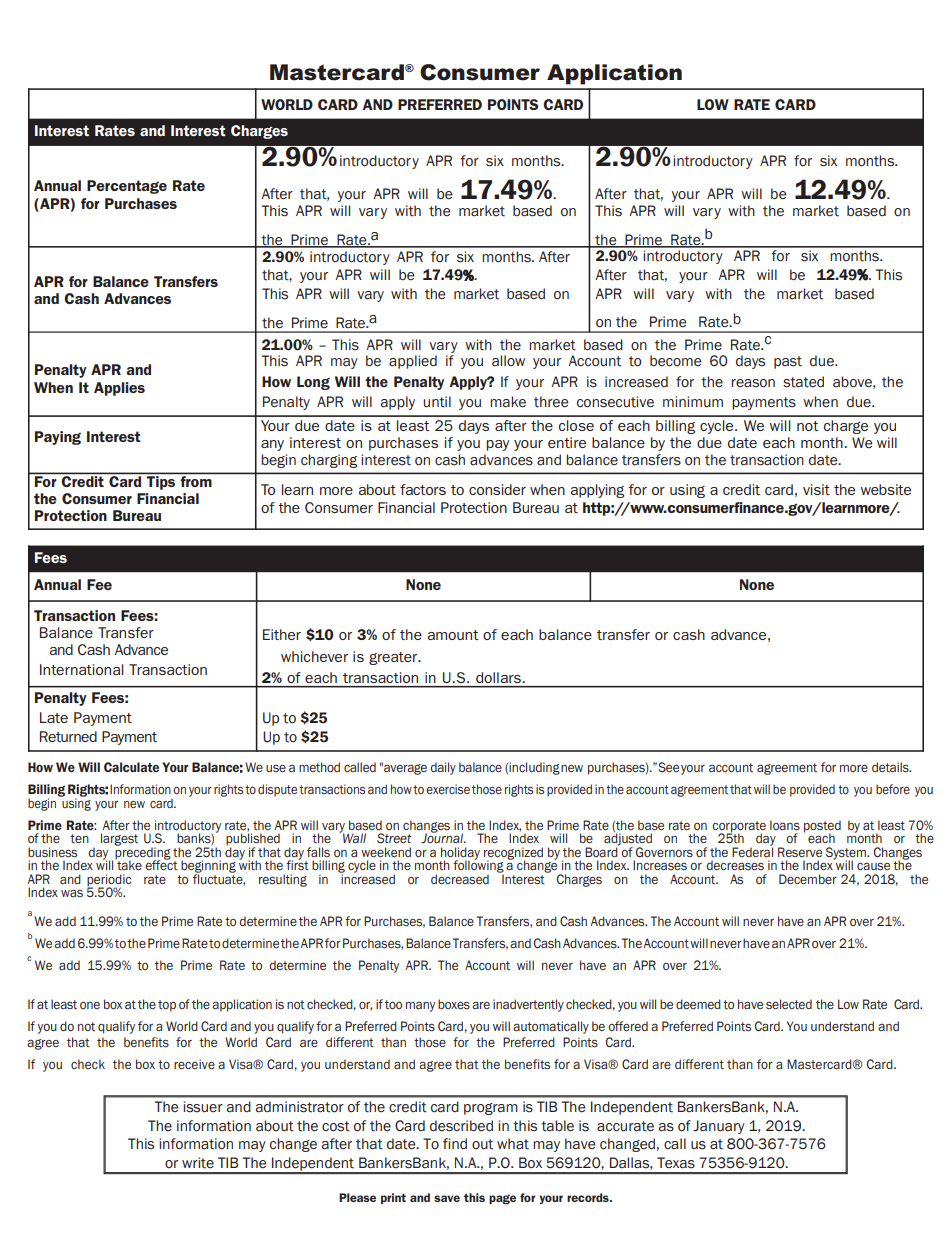 The image size is (952, 1233). Describe the element at coordinates (453, 635) in the screenshot. I see `amount` at that location.
